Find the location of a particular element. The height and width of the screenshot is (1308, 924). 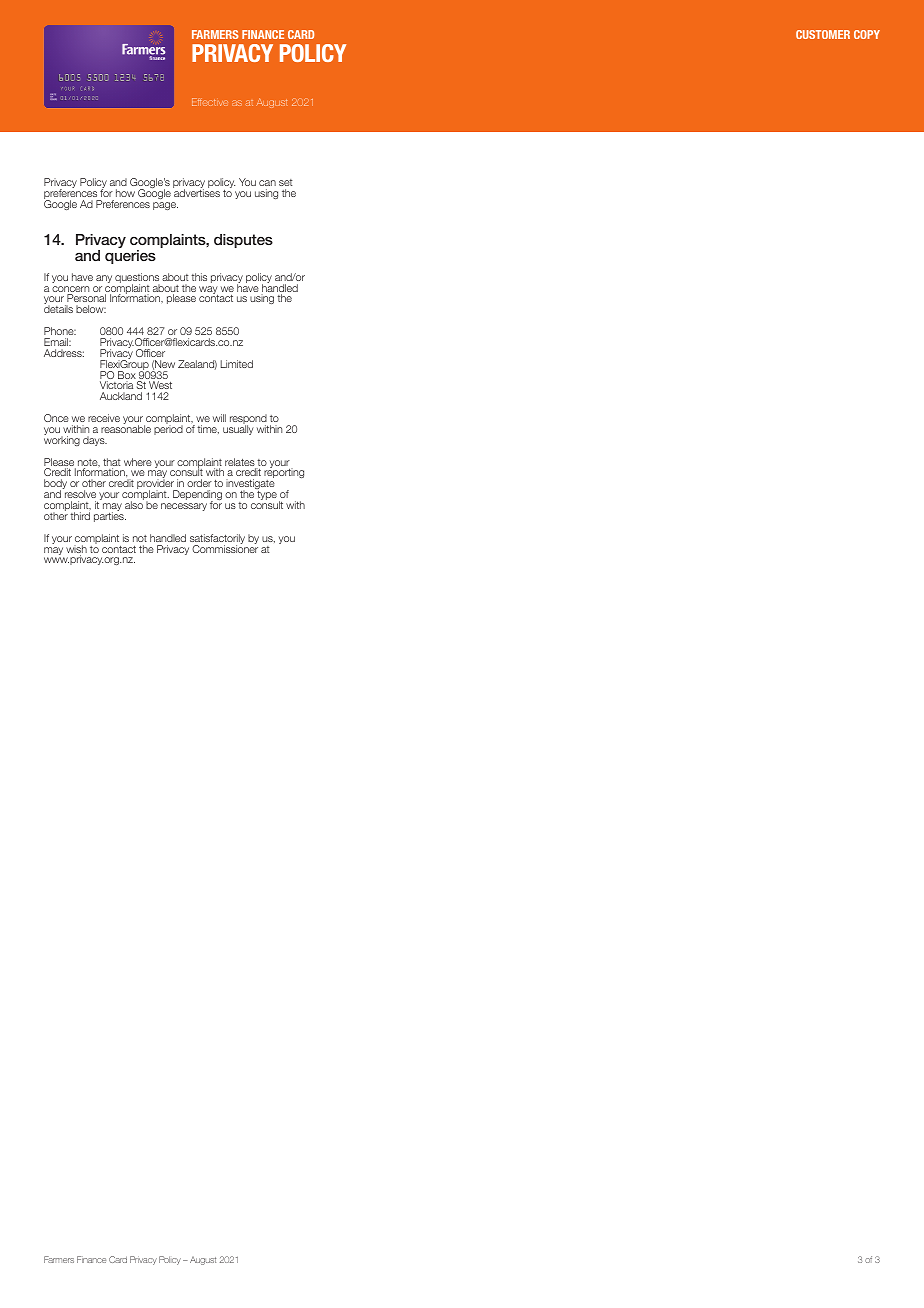

how is located at coordinates (125, 193).
